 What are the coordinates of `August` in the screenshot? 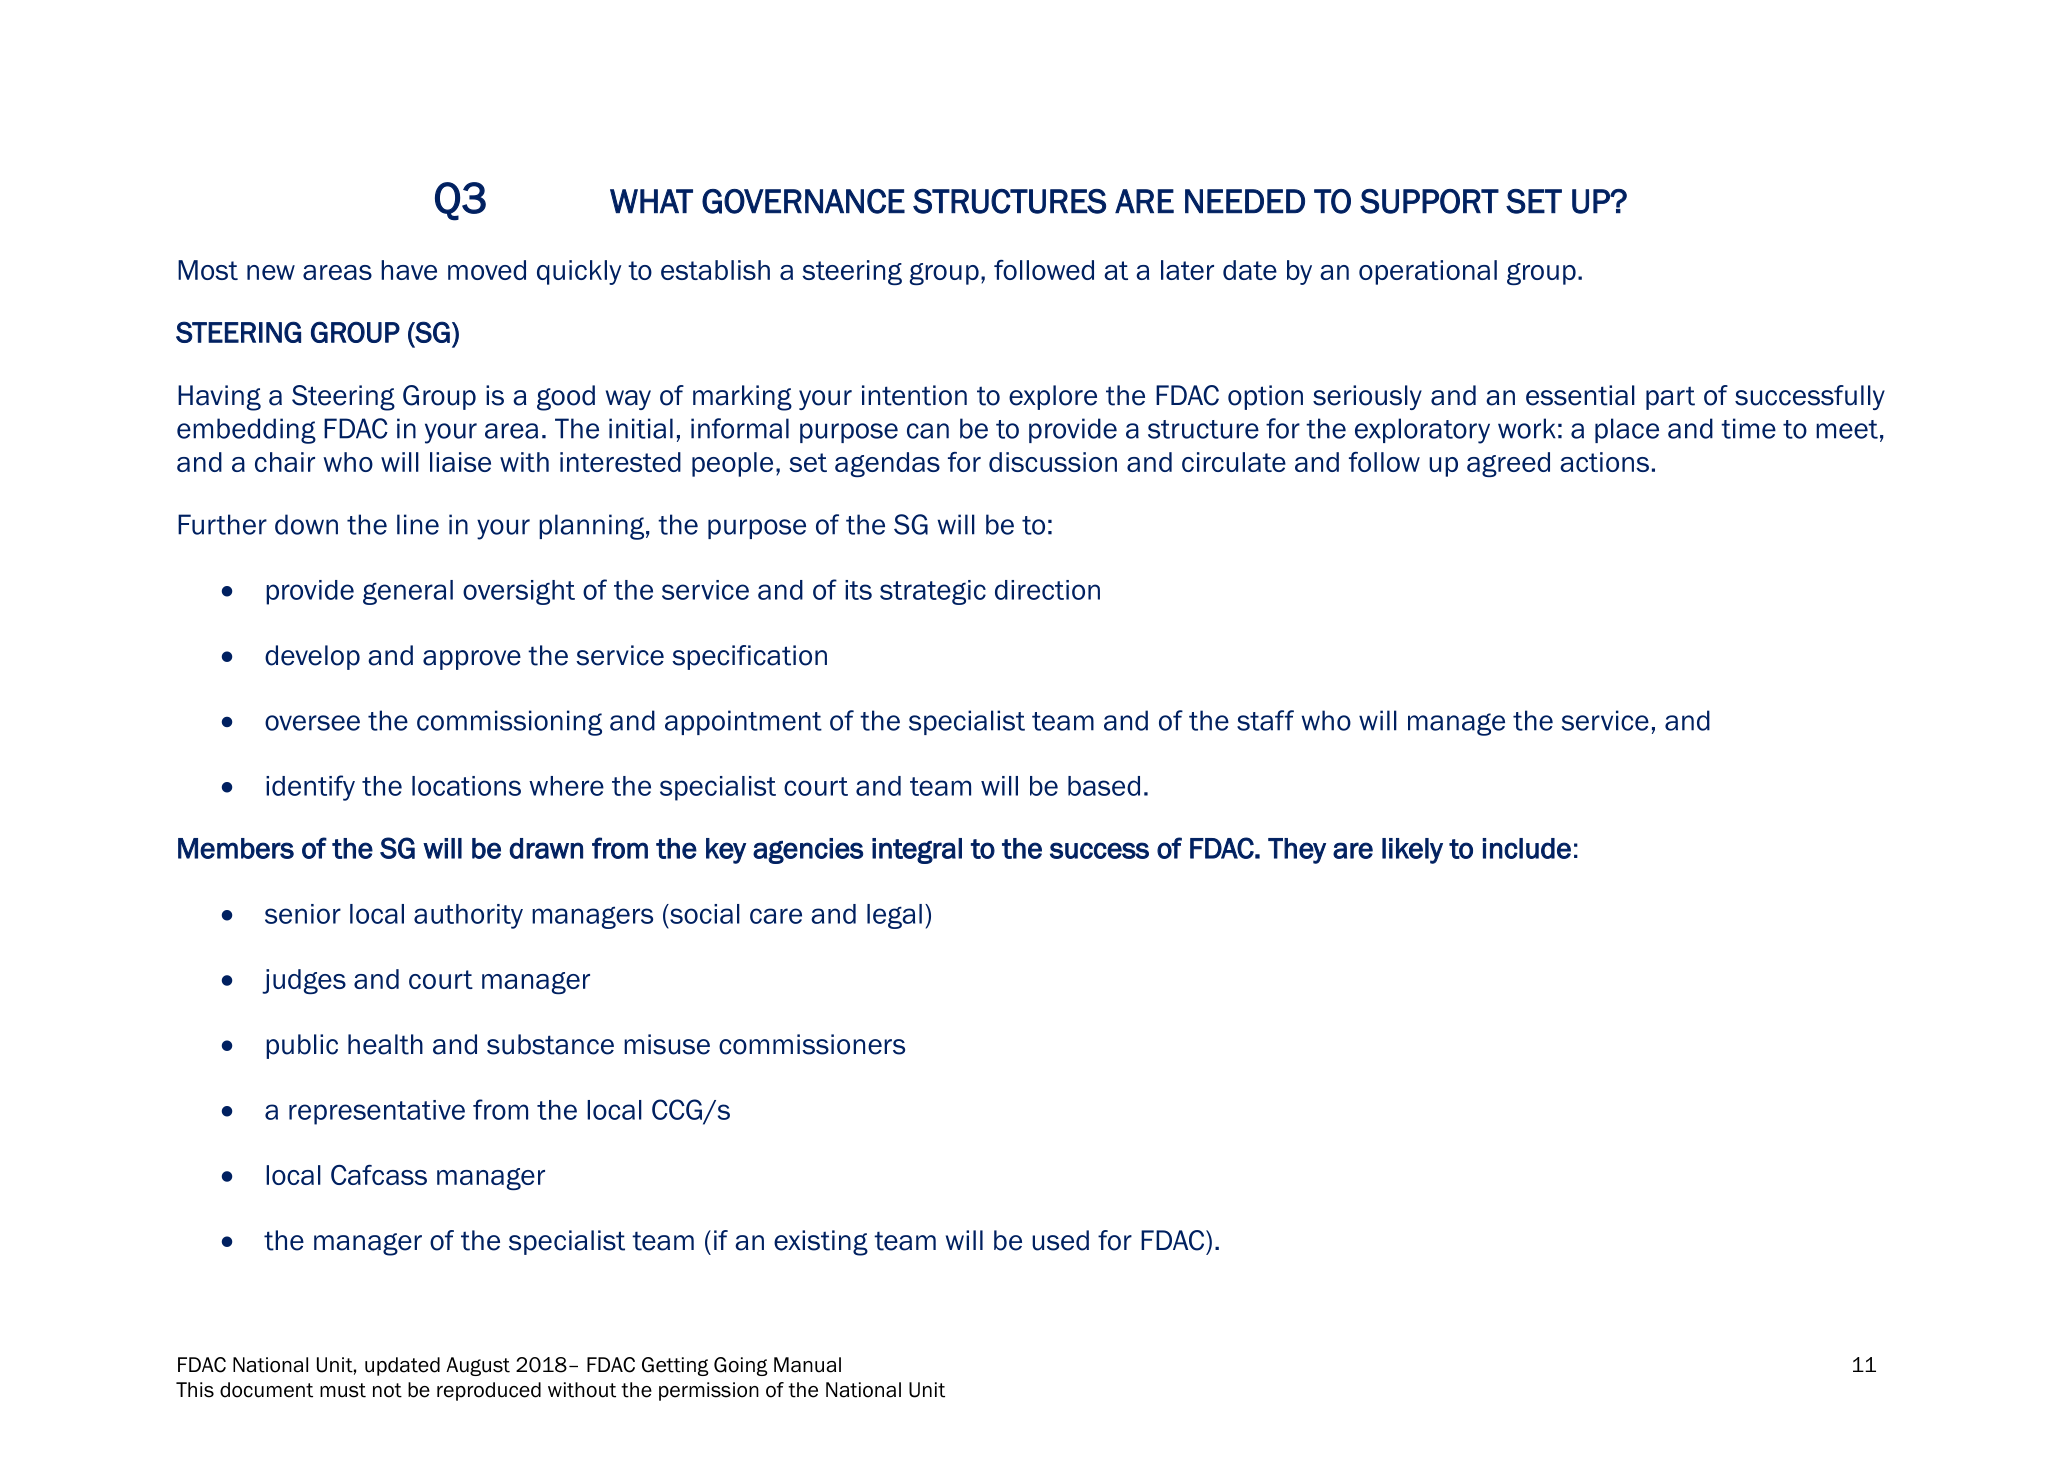 It's located at (478, 1366).
